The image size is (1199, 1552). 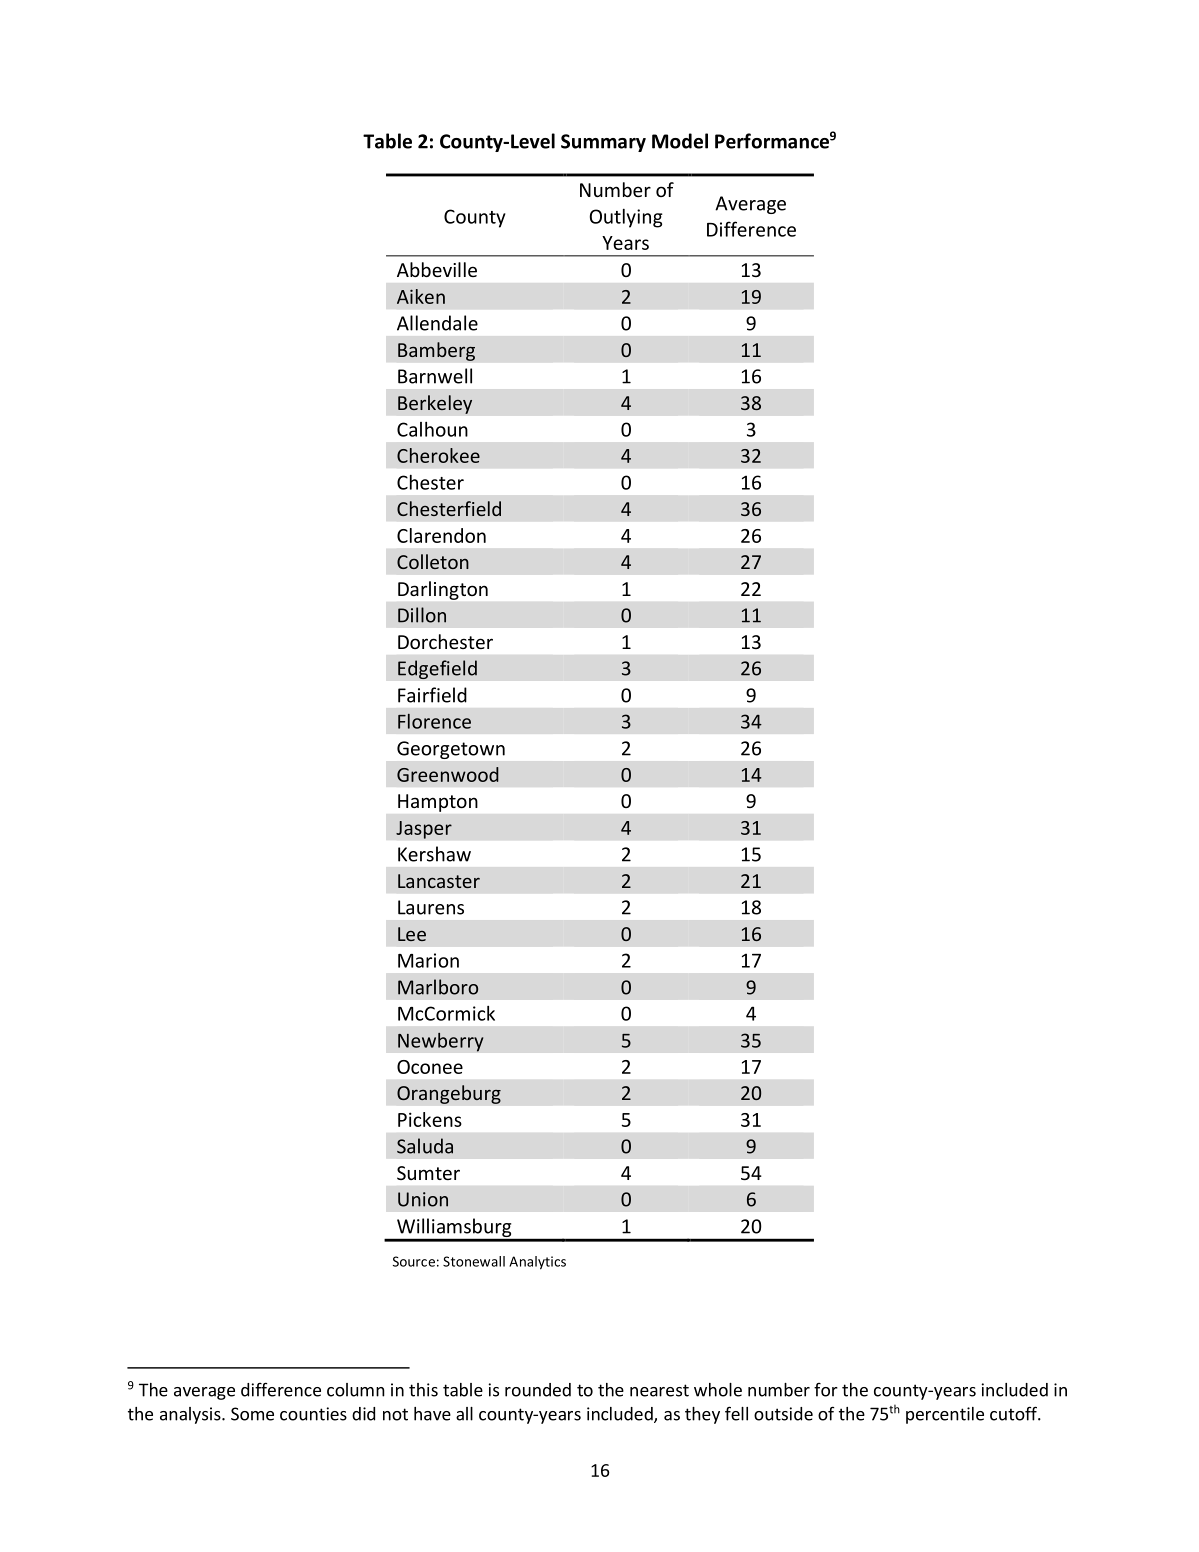 What do you see at coordinates (422, 615) in the screenshot?
I see `Dillon` at bounding box center [422, 615].
